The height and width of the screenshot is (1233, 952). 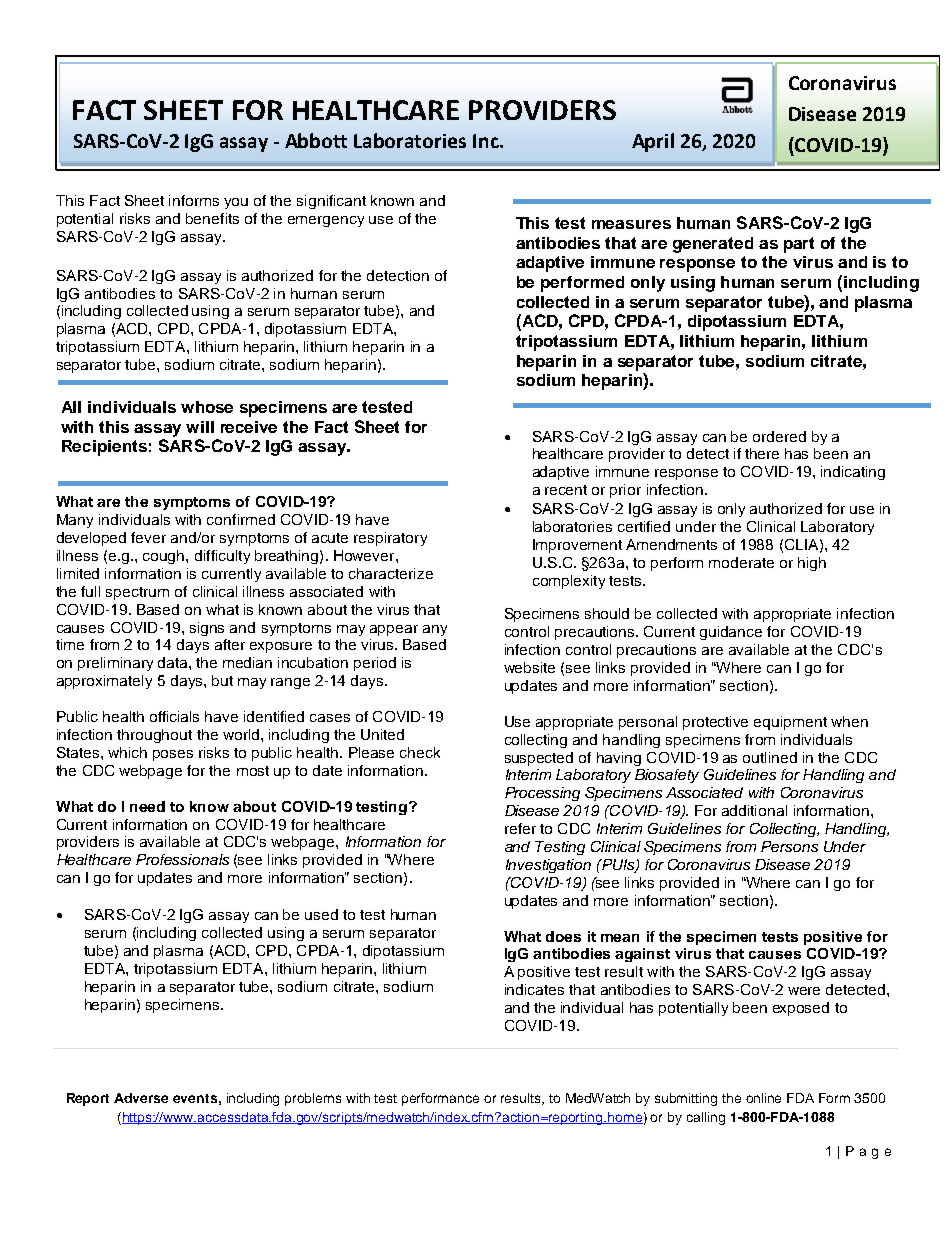 I want to click on problems, so click(x=313, y=1099).
